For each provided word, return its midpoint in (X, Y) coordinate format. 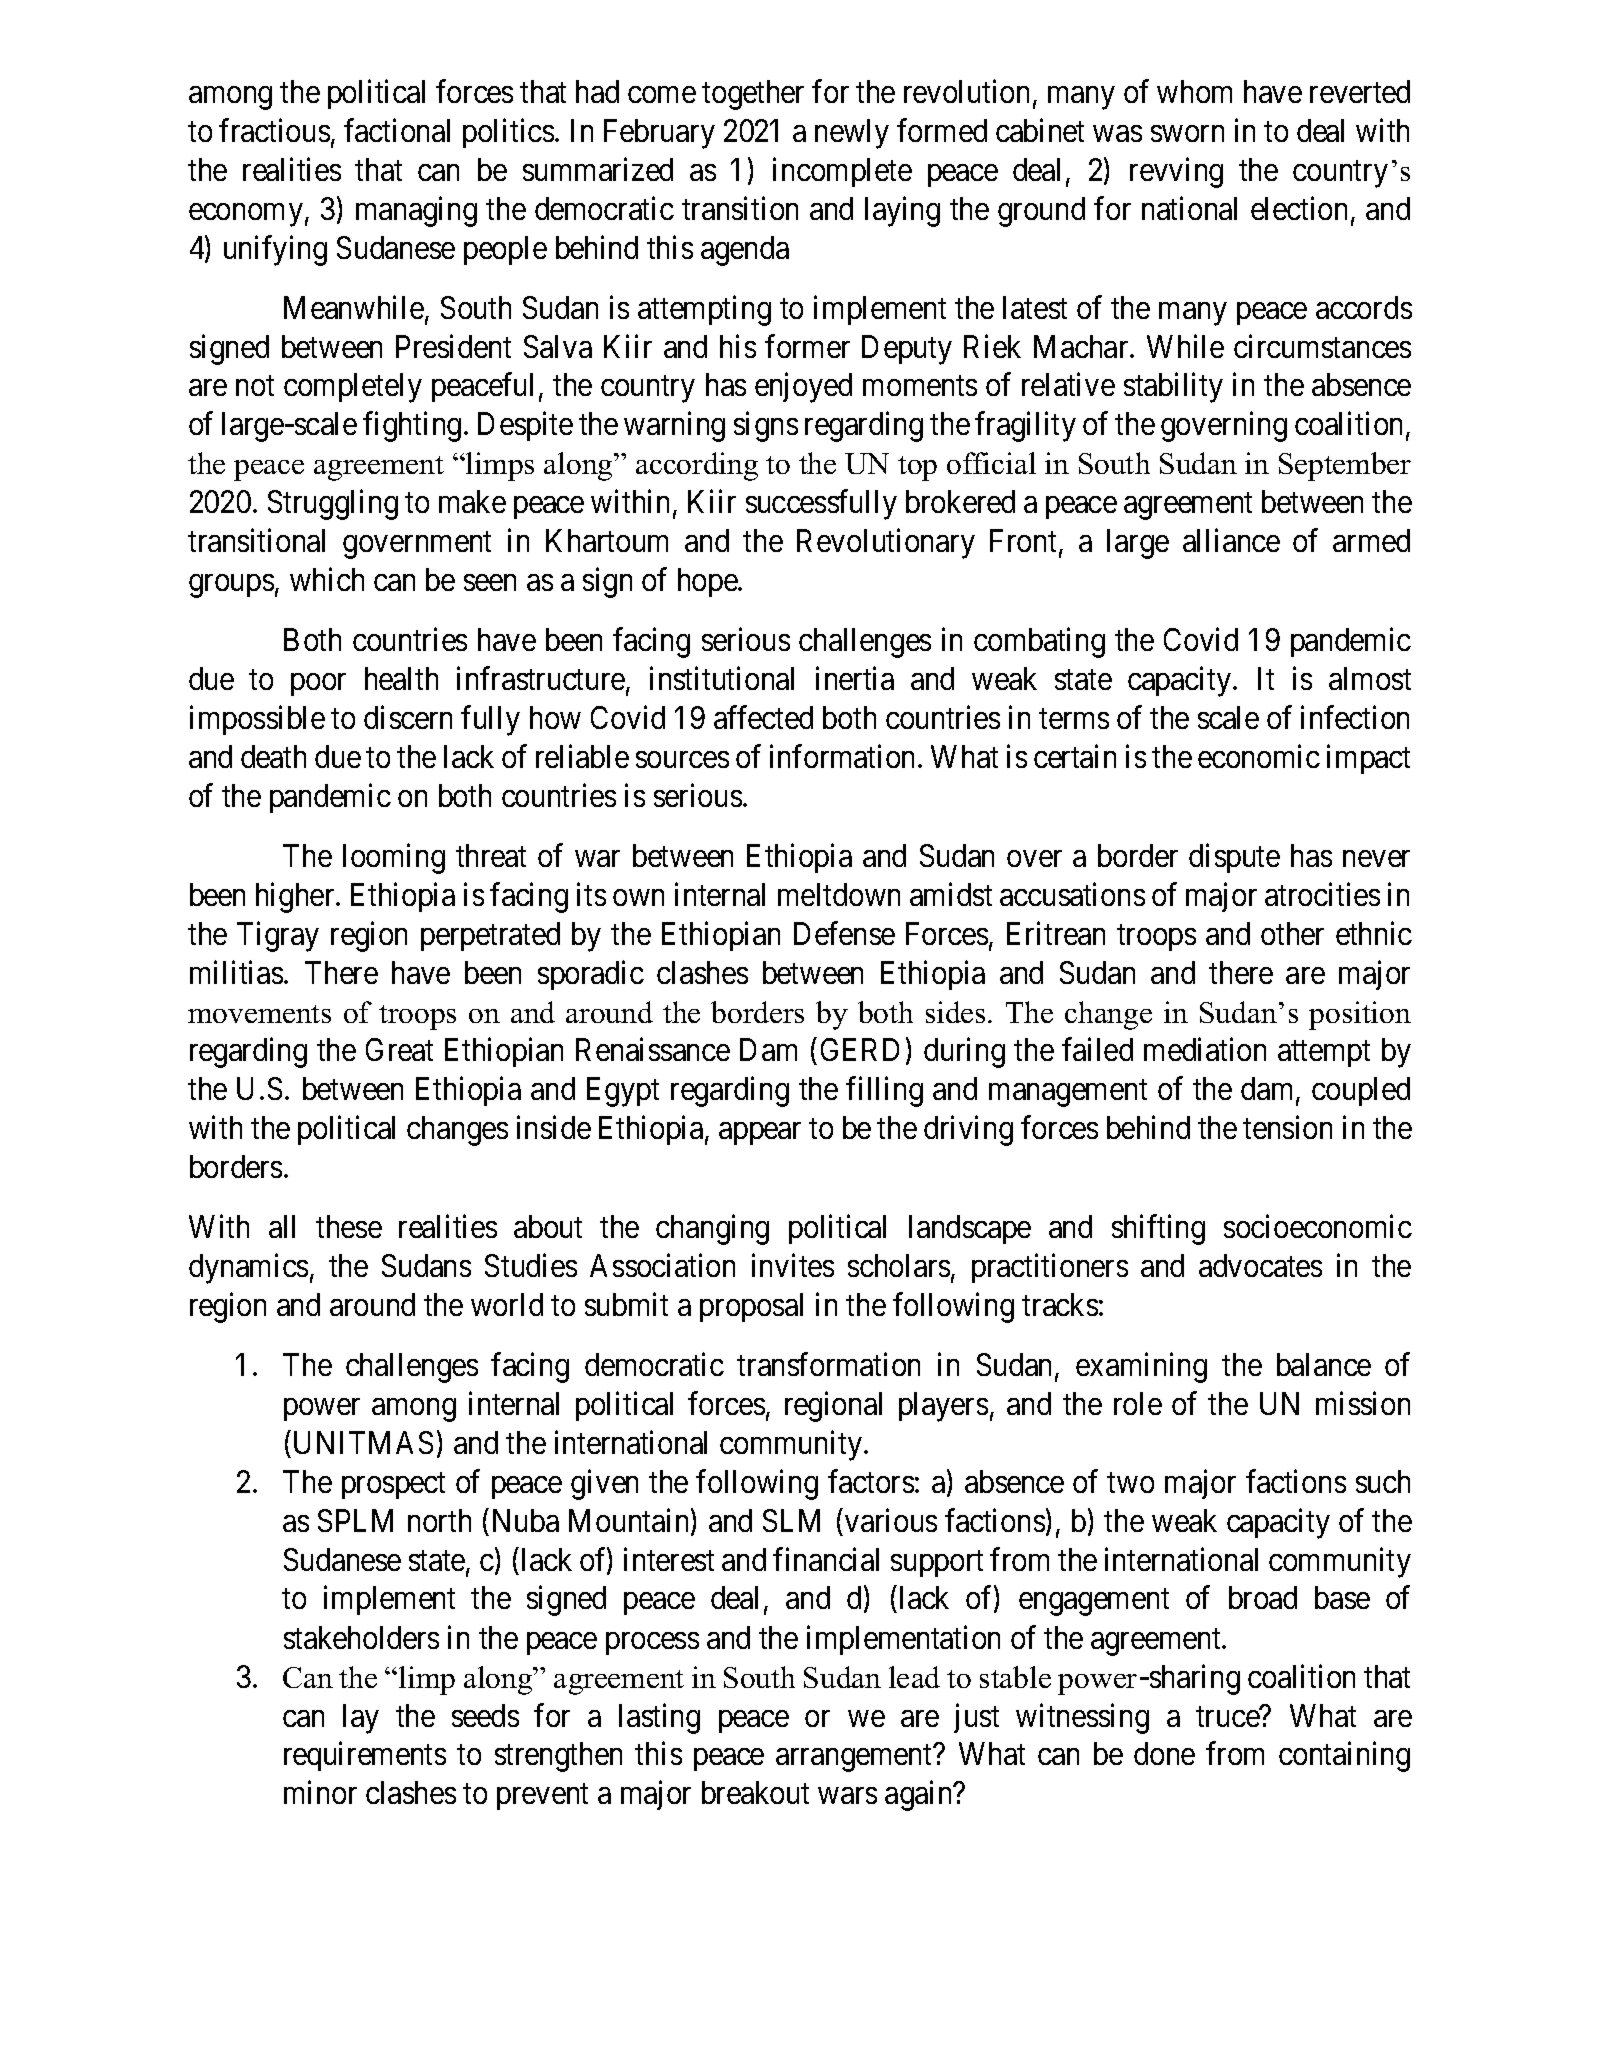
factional (397, 130)
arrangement (855, 1758)
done (1164, 1753)
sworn (1187, 134)
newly (852, 134)
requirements (365, 1756)
